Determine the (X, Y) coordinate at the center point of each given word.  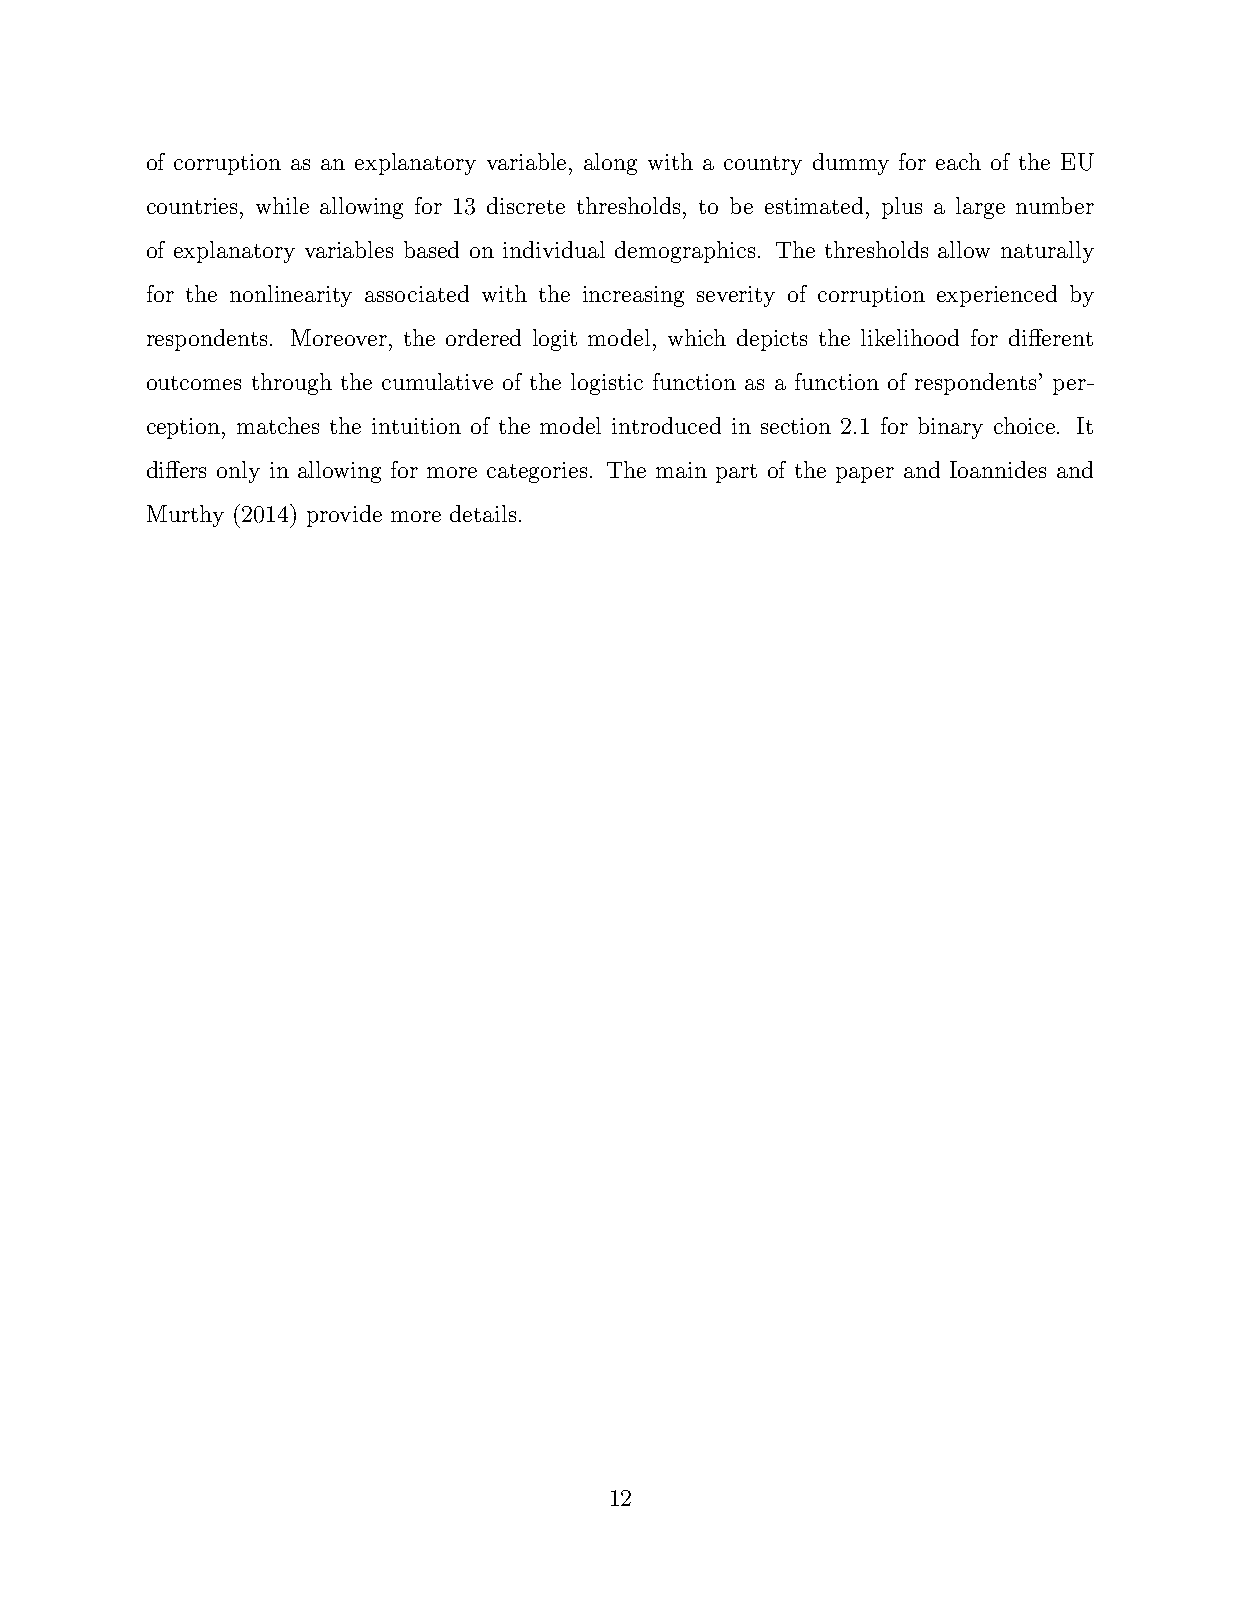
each (958, 161)
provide (344, 516)
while (282, 205)
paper (865, 475)
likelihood (910, 337)
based (431, 249)
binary (950, 428)
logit (555, 340)
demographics (685, 252)
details (483, 513)
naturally (1047, 252)
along (610, 164)
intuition (416, 426)
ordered (483, 337)
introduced (666, 425)
